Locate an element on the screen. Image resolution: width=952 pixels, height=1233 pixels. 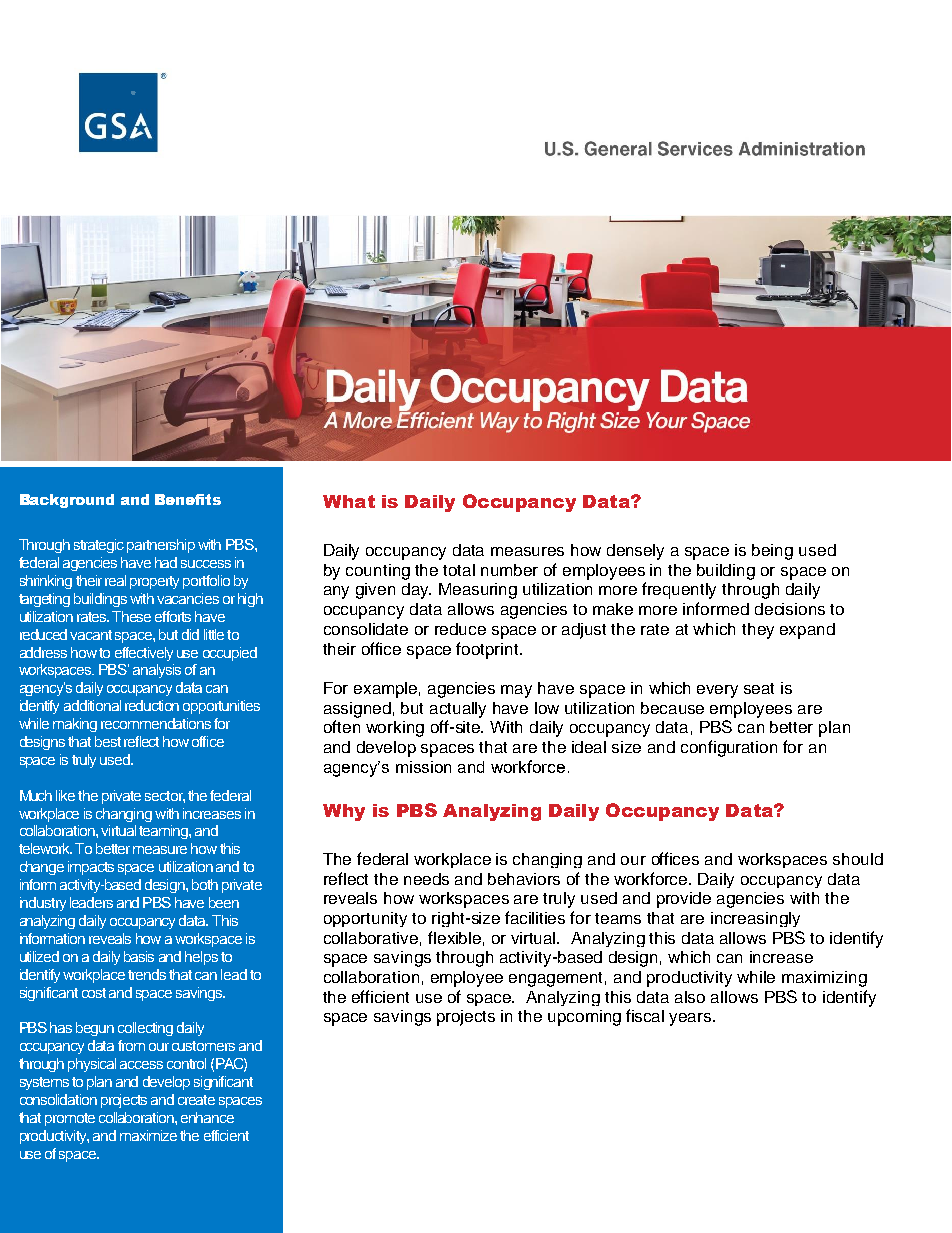
Benefits is located at coordinates (188, 499).
